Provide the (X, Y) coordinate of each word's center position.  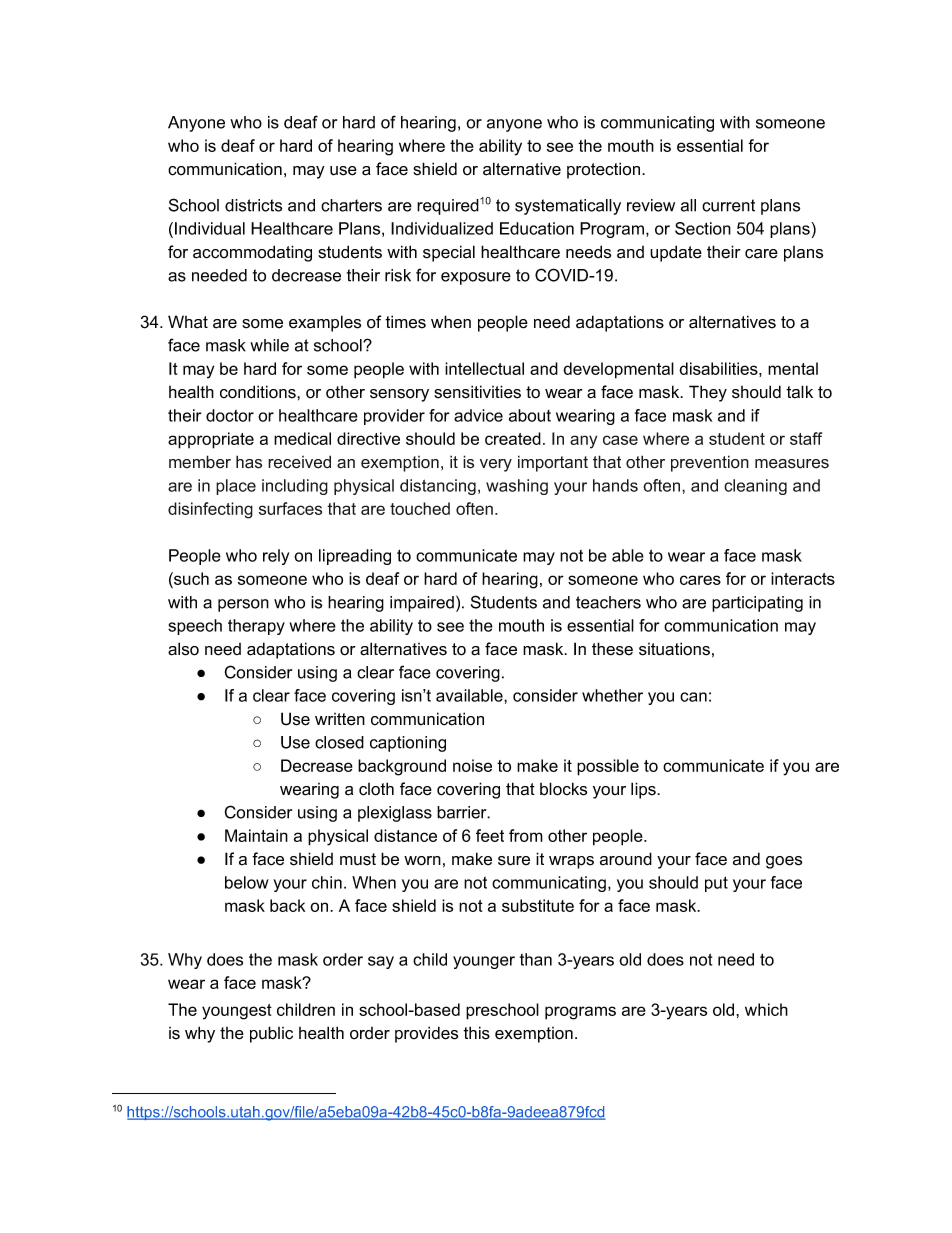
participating (757, 604)
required (448, 207)
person (243, 605)
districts (253, 205)
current (728, 205)
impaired (422, 604)
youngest (237, 1012)
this (476, 1033)
